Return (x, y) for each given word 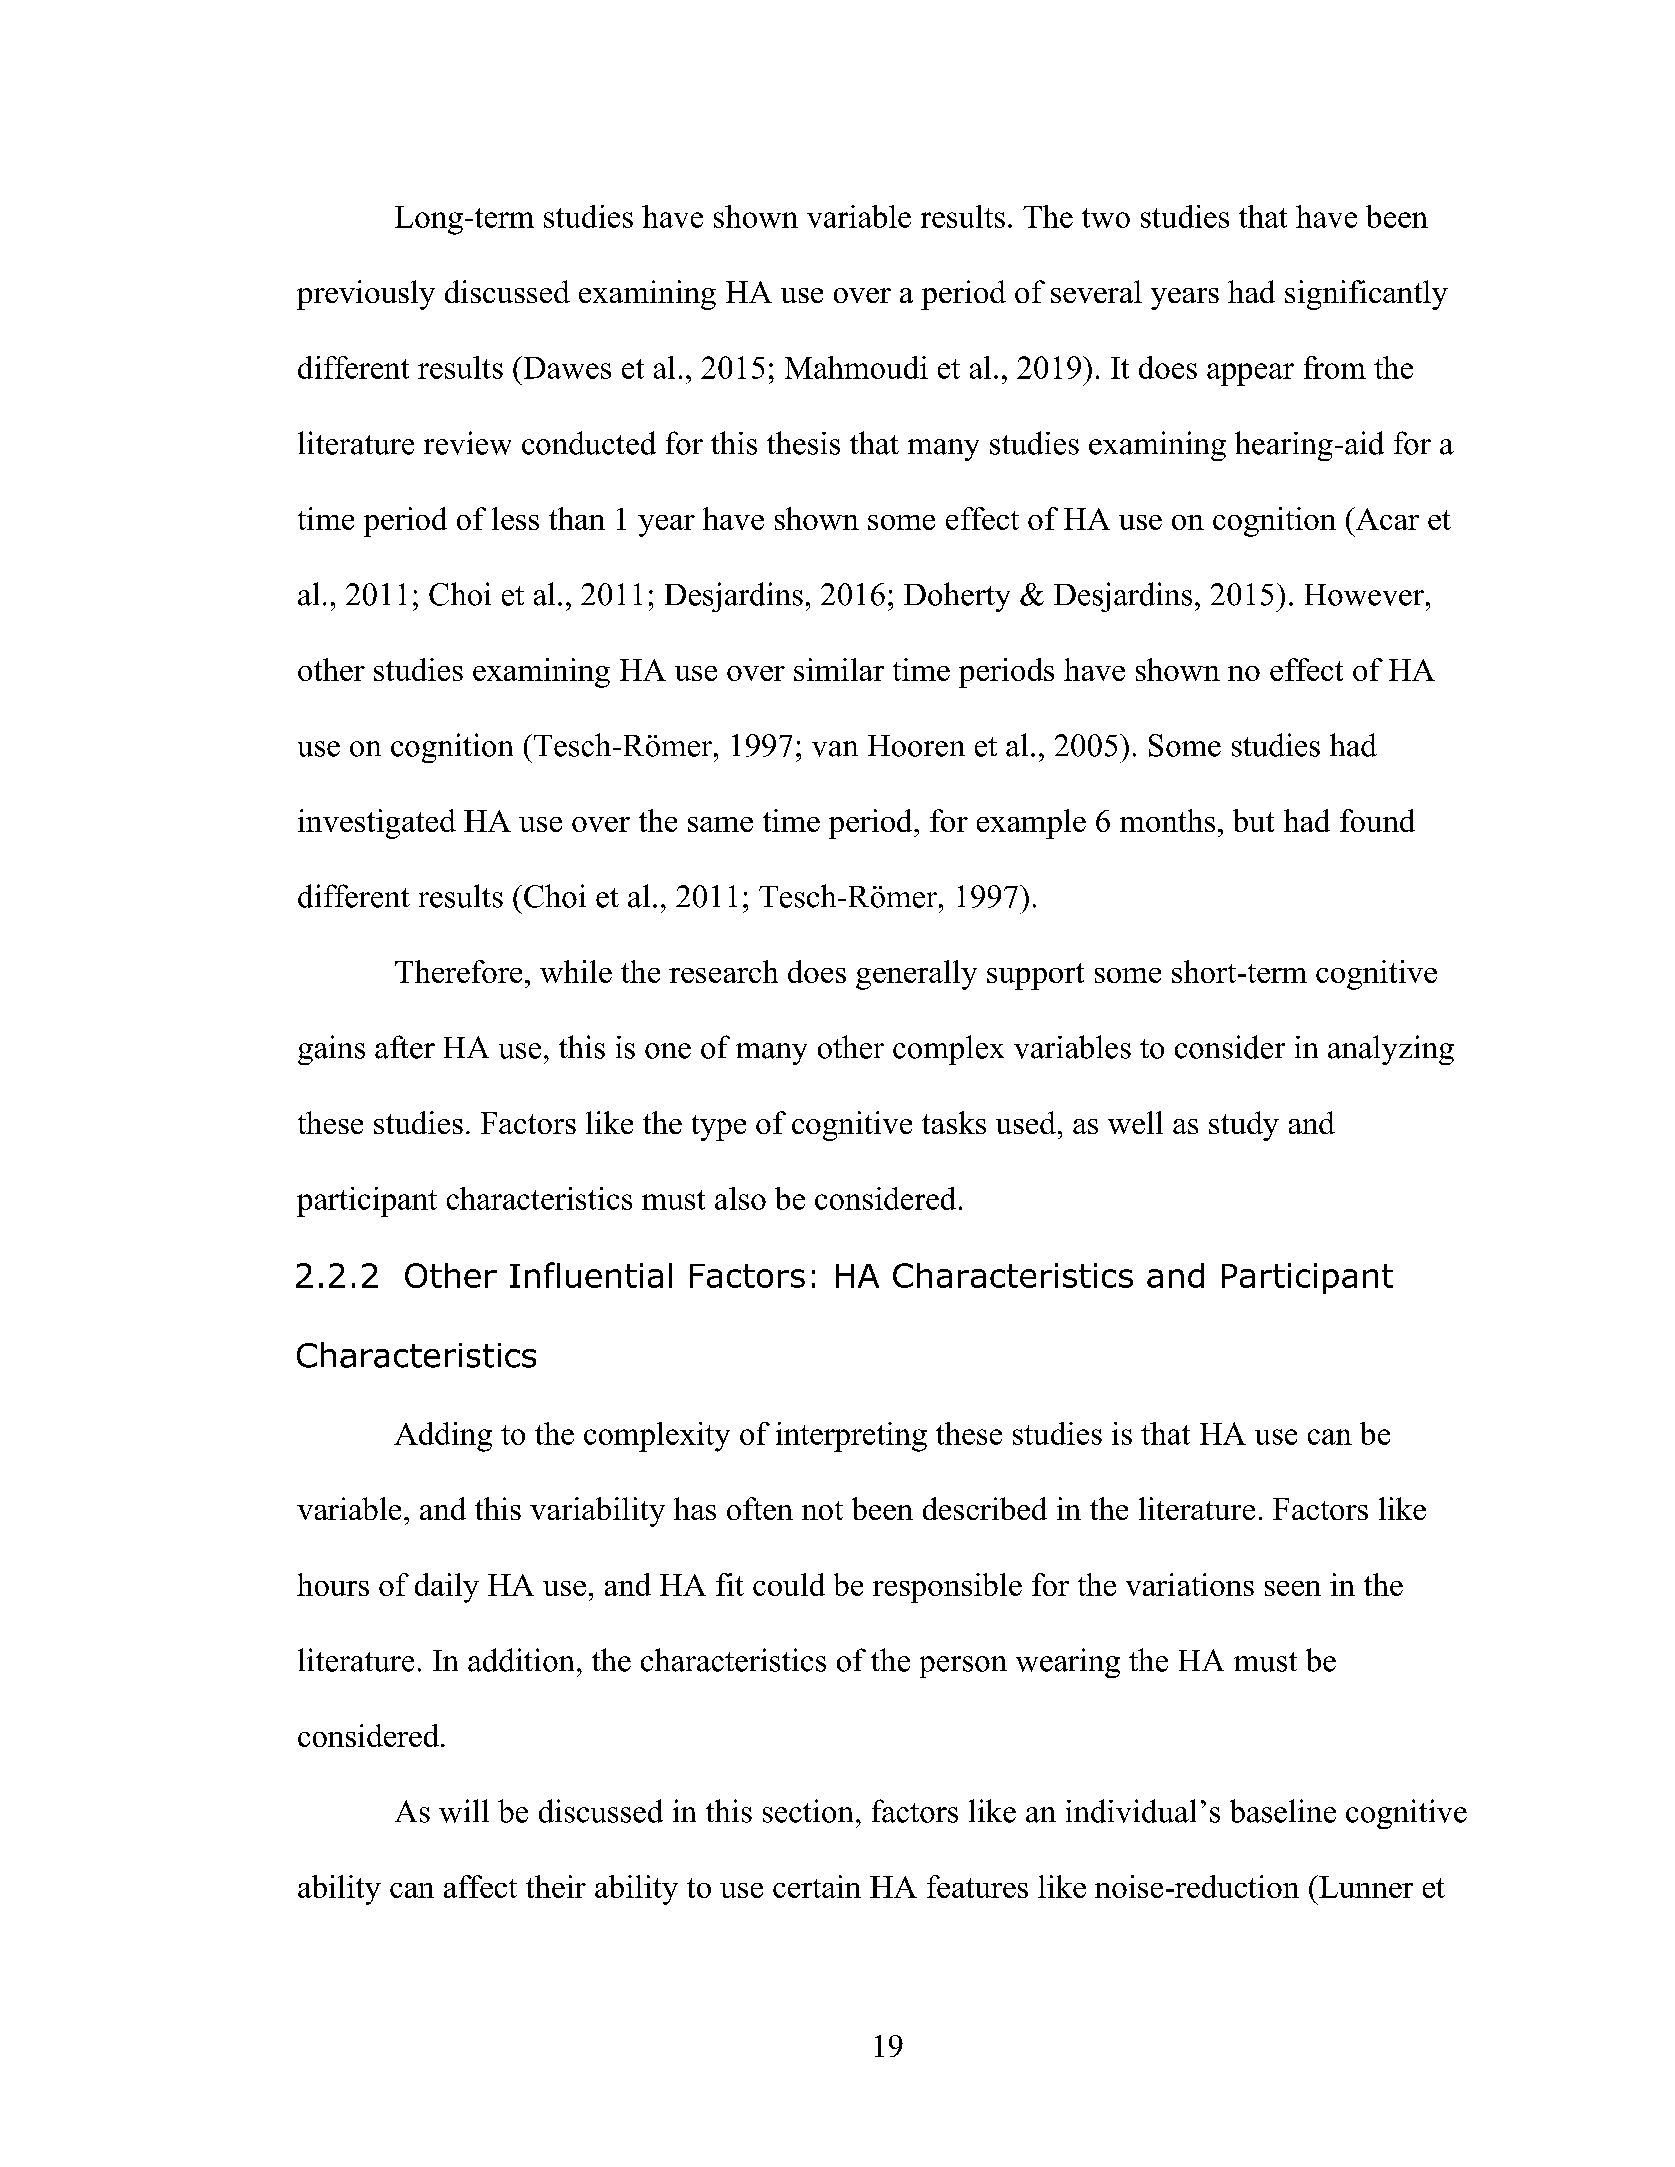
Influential (591, 1275)
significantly (1366, 295)
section (808, 1811)
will (464, 1811)
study (1244, 1126)
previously (366, 295)
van (835, 749)
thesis (803, 443)
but (1253, 820)
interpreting (851, 1437)
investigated (377, 824)
